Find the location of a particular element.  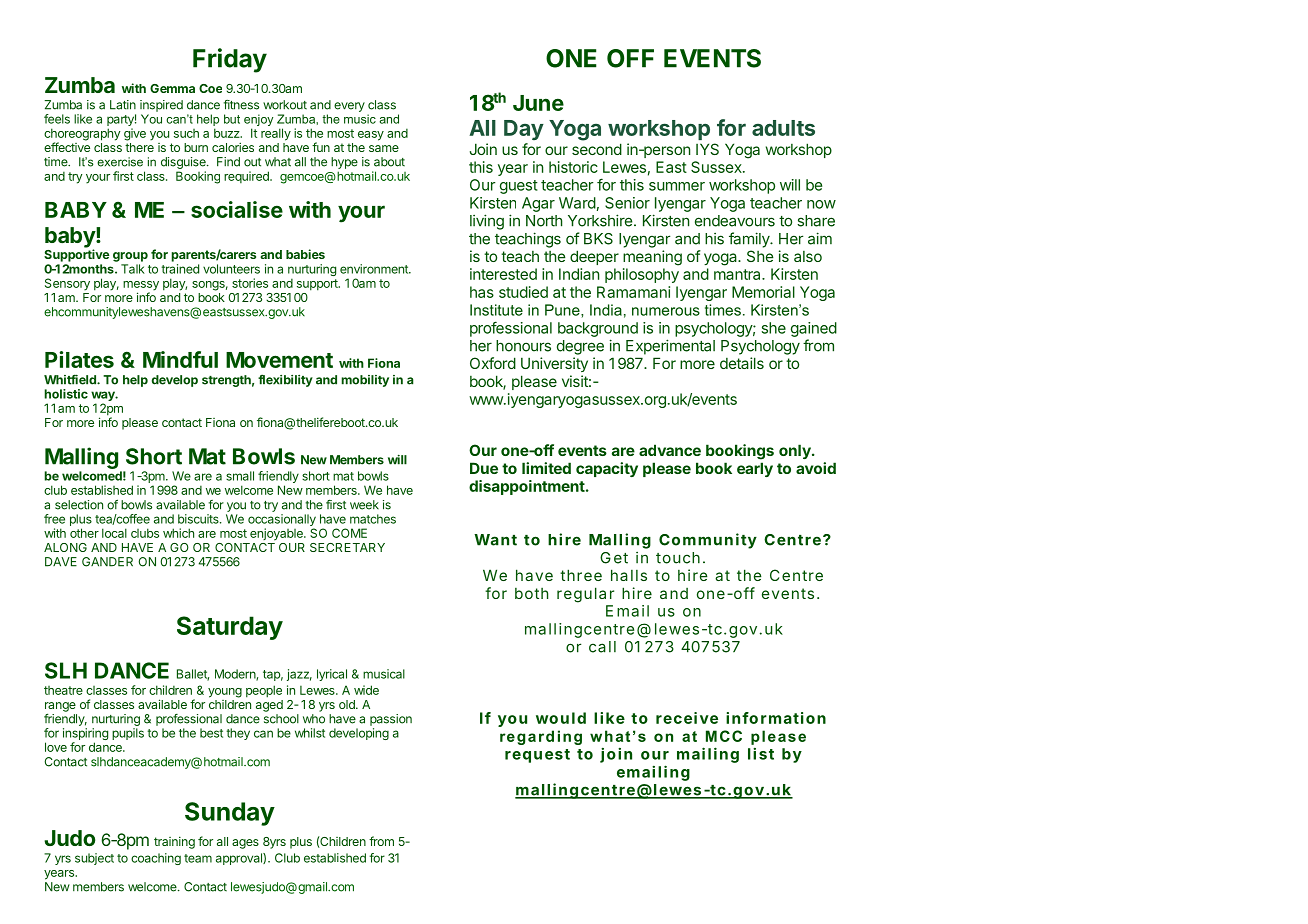

small is located at coordinates (240, 476).
